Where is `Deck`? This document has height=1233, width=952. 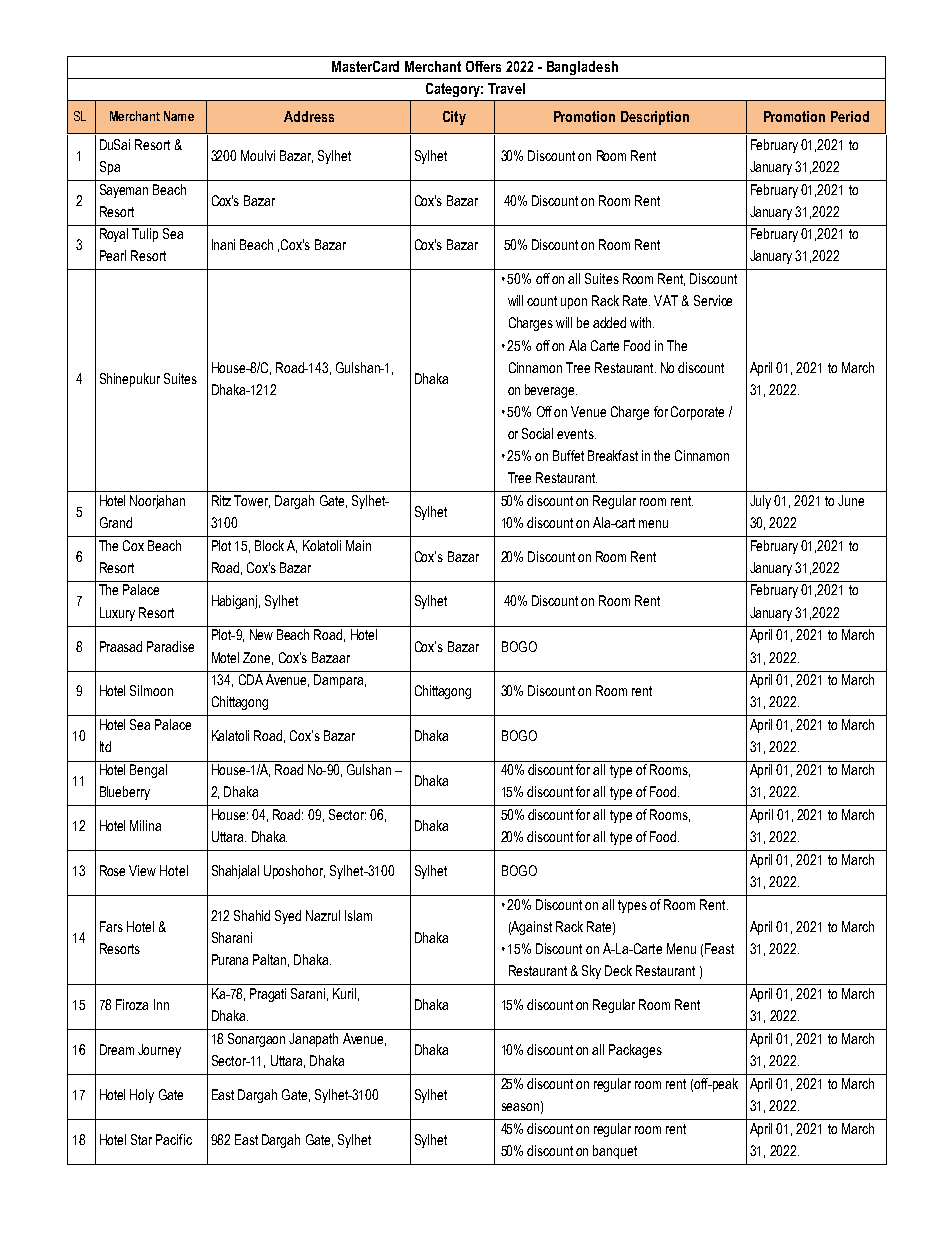
Deck is located at coordinates (618, 970).
